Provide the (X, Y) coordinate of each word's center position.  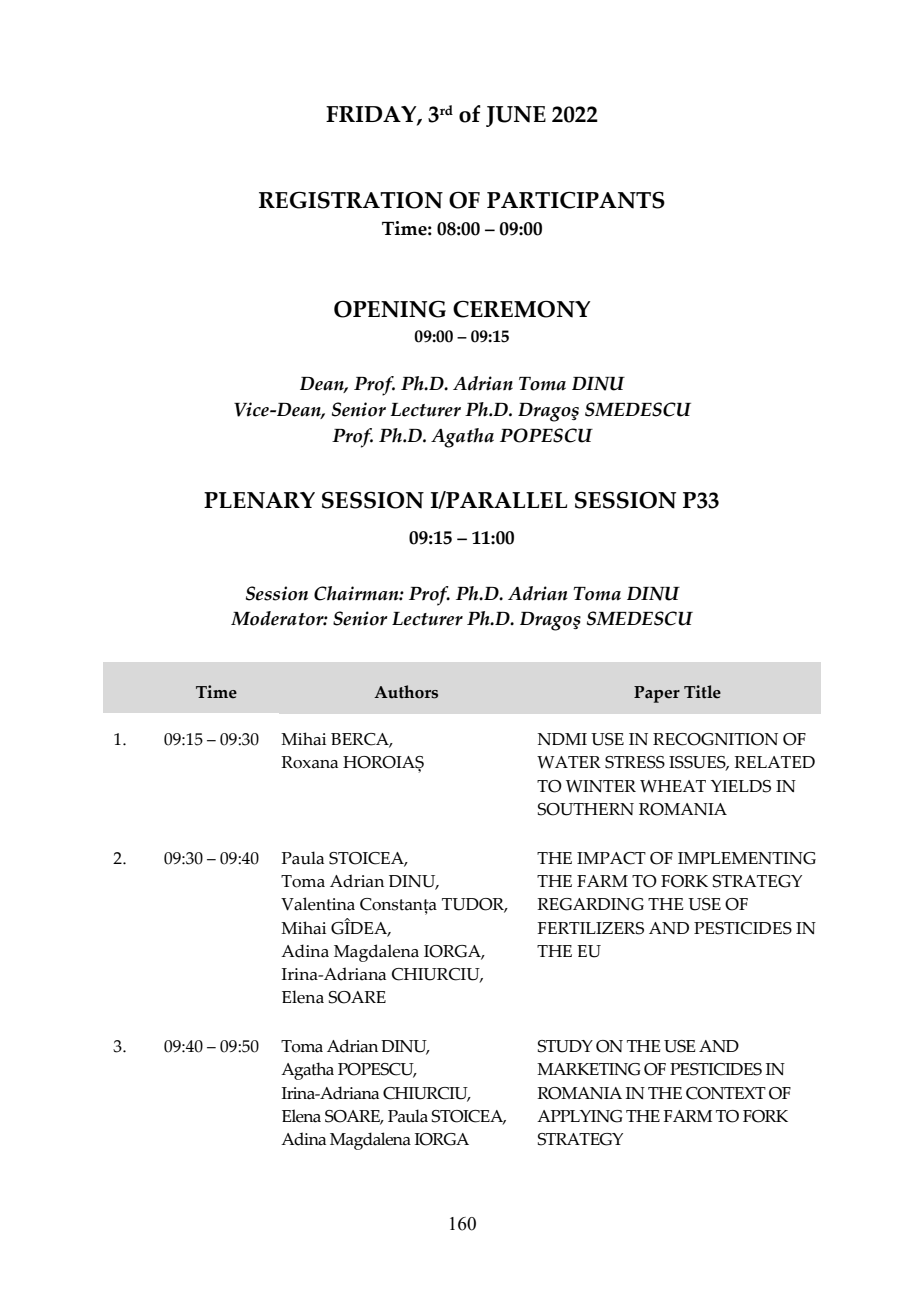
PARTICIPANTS (576, 200)
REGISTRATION (351, 200)
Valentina (318, 904)
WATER (569, 762)
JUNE (516, 116)
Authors (406, 692)
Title (702, 692)
